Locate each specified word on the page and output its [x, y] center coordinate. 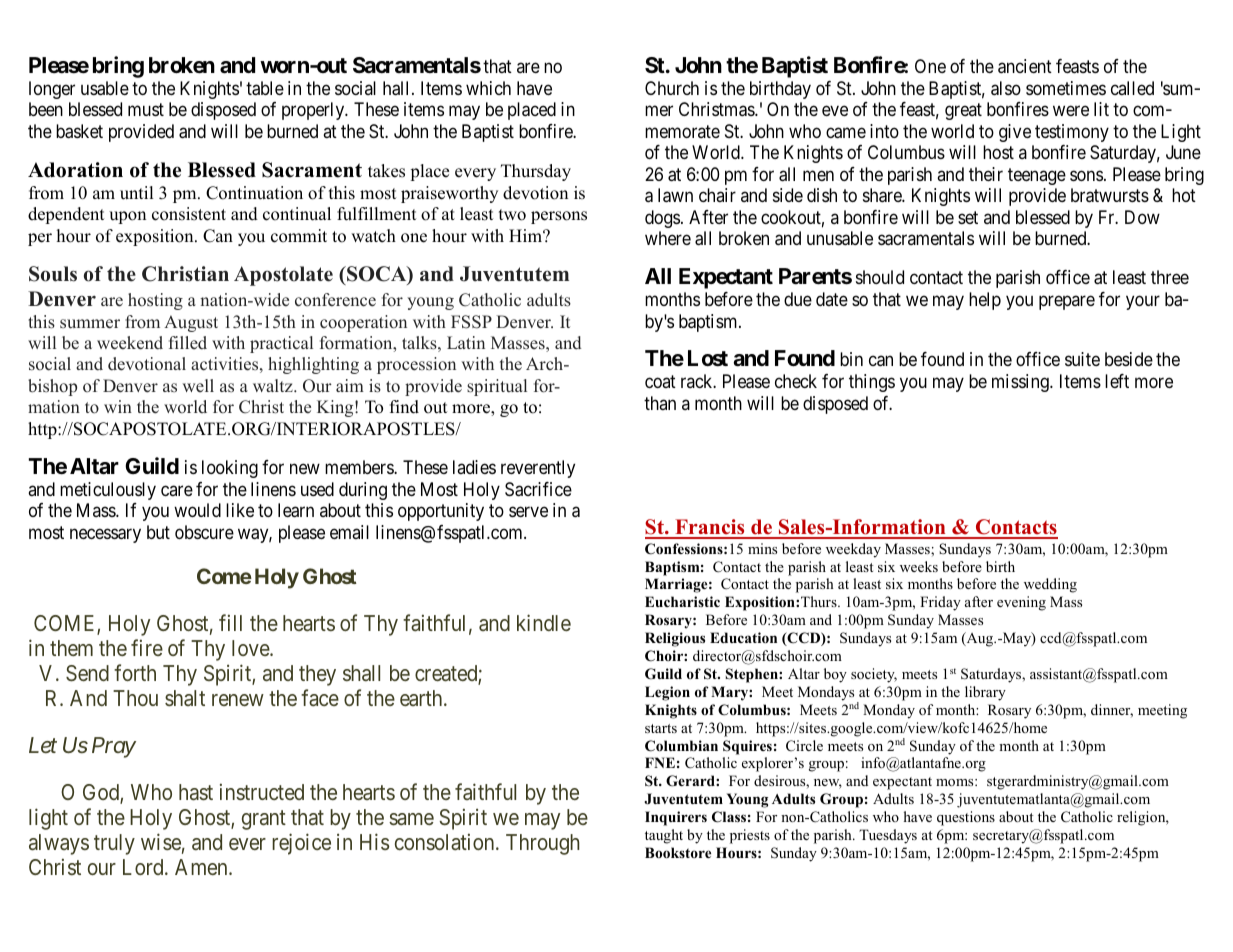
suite [1082, 359]
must [146, 110]
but [158, 532]
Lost [708, 358]
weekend [130, 343]
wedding [1050, 585]
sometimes [1066, 88]
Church [672, 88]
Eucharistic [682, 601]
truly [114, 844]
